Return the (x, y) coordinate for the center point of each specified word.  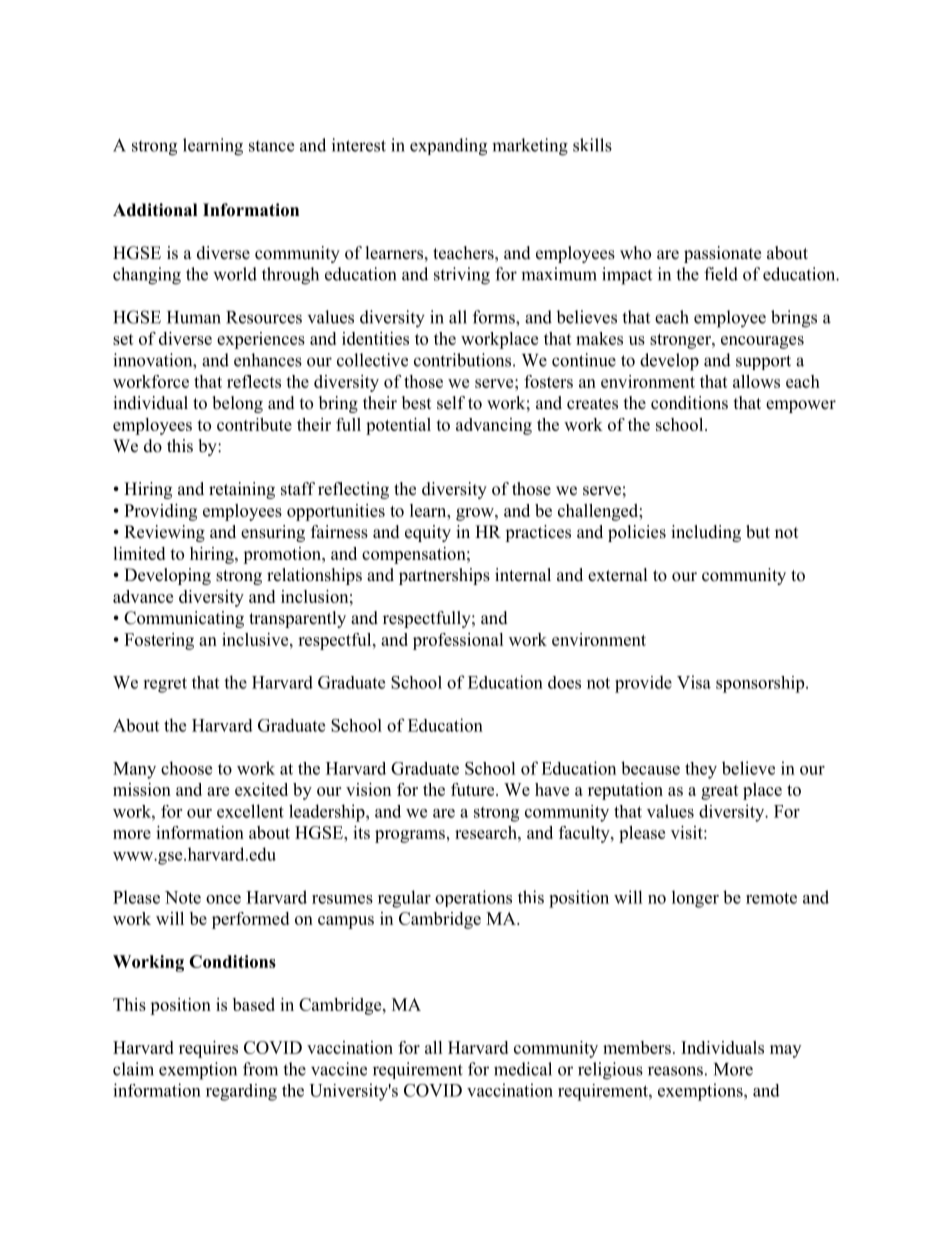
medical (523, 1069)
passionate (722, 254)
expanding (448, 147)
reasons (675, 1071)
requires (208, 1049)
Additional (155, 210)
